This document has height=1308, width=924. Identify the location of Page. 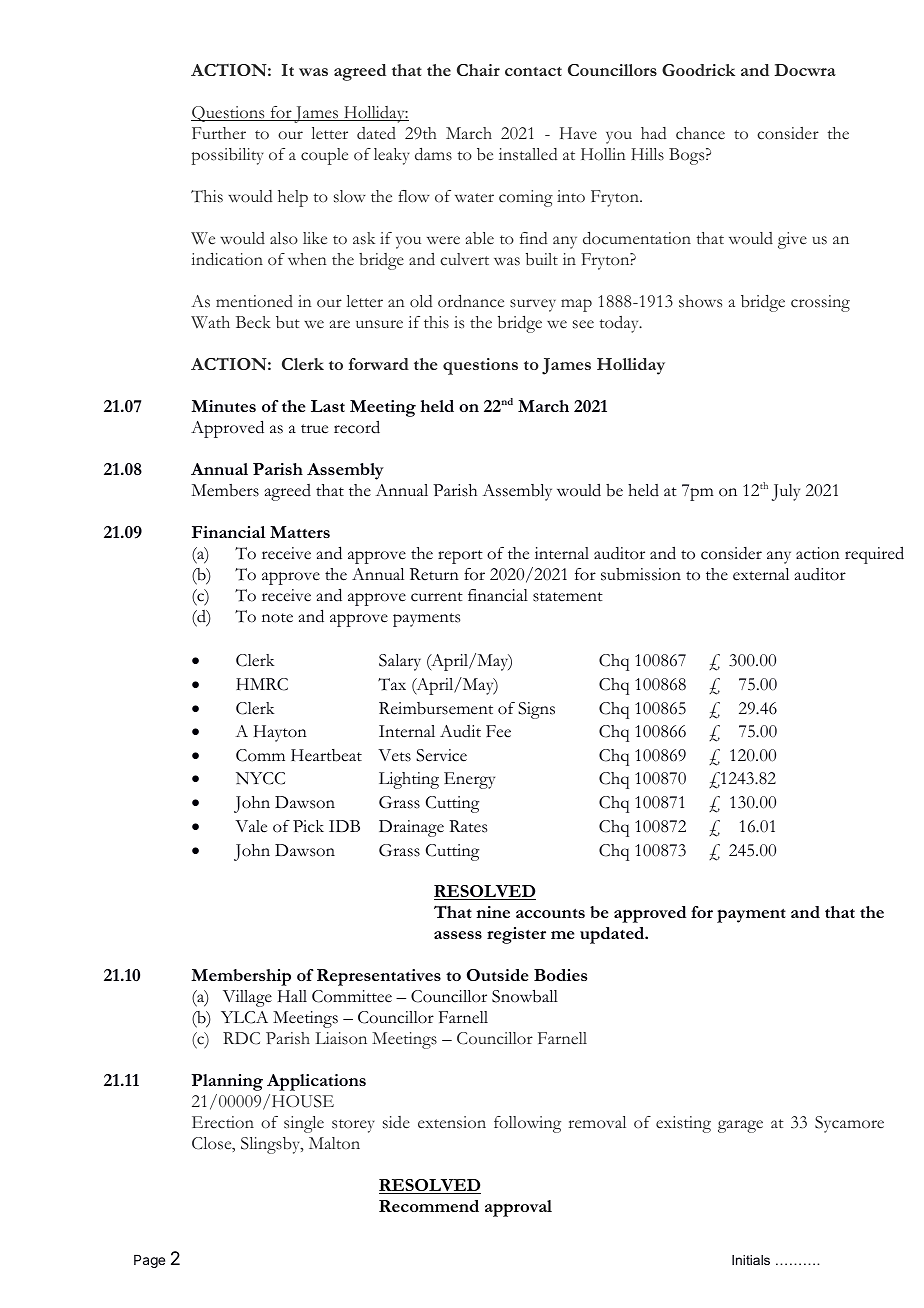
(149, 1261).
